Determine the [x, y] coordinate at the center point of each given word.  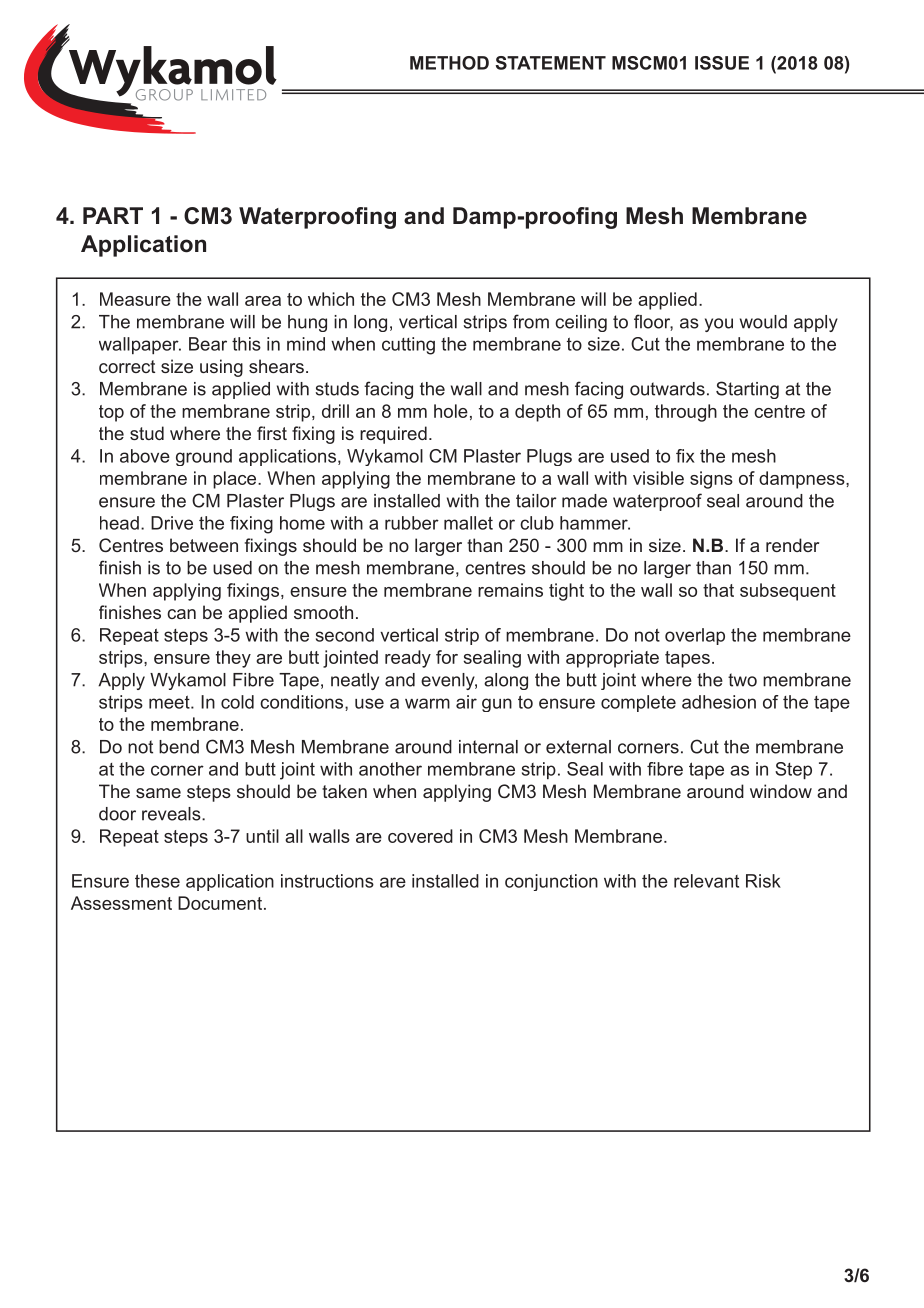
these [157, 881]
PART [113, 215]
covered [420, 836]
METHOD [449, 63]
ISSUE [722, 63]
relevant [706, 881]
